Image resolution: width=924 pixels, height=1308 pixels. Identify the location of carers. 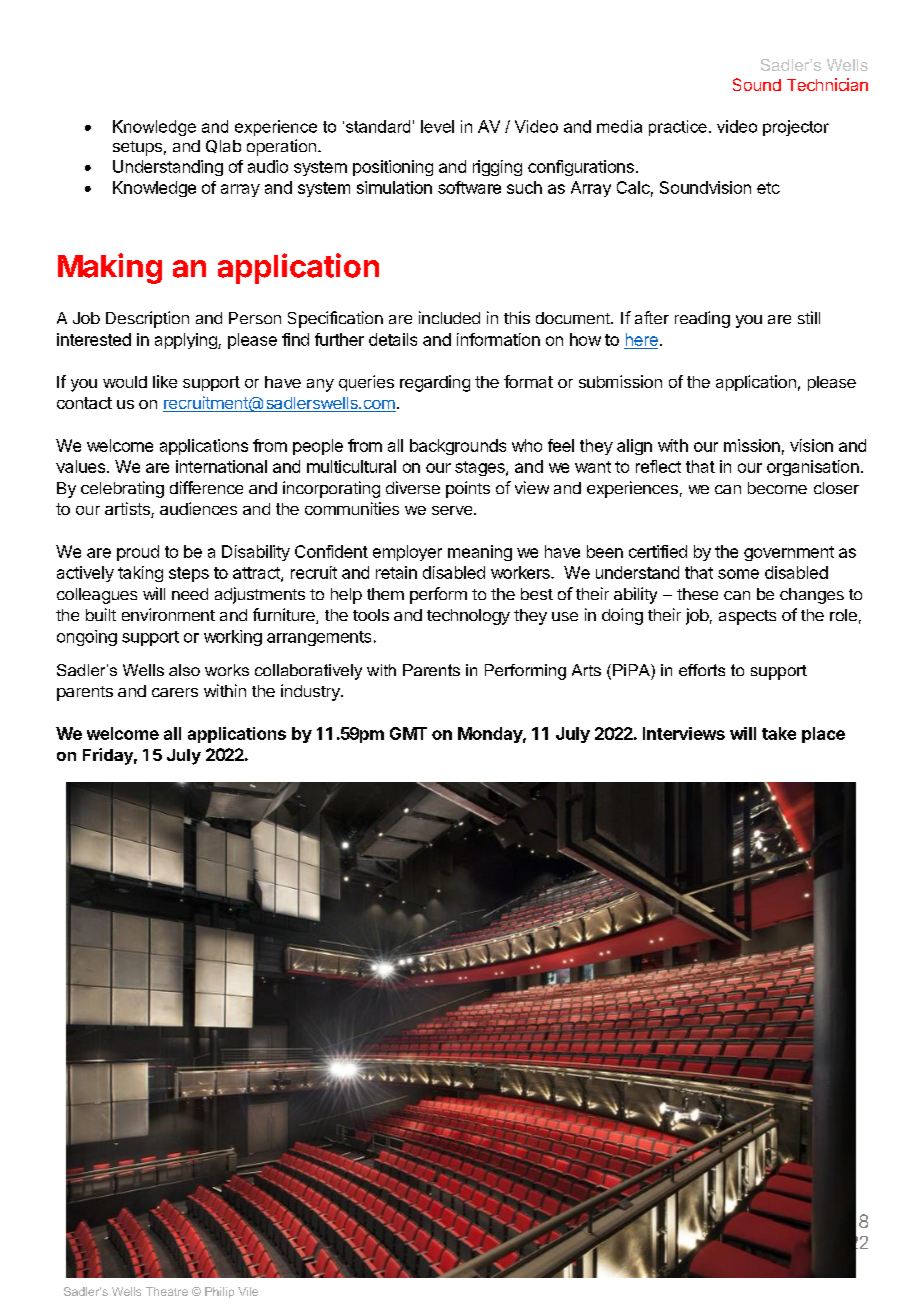
(175, 692).
